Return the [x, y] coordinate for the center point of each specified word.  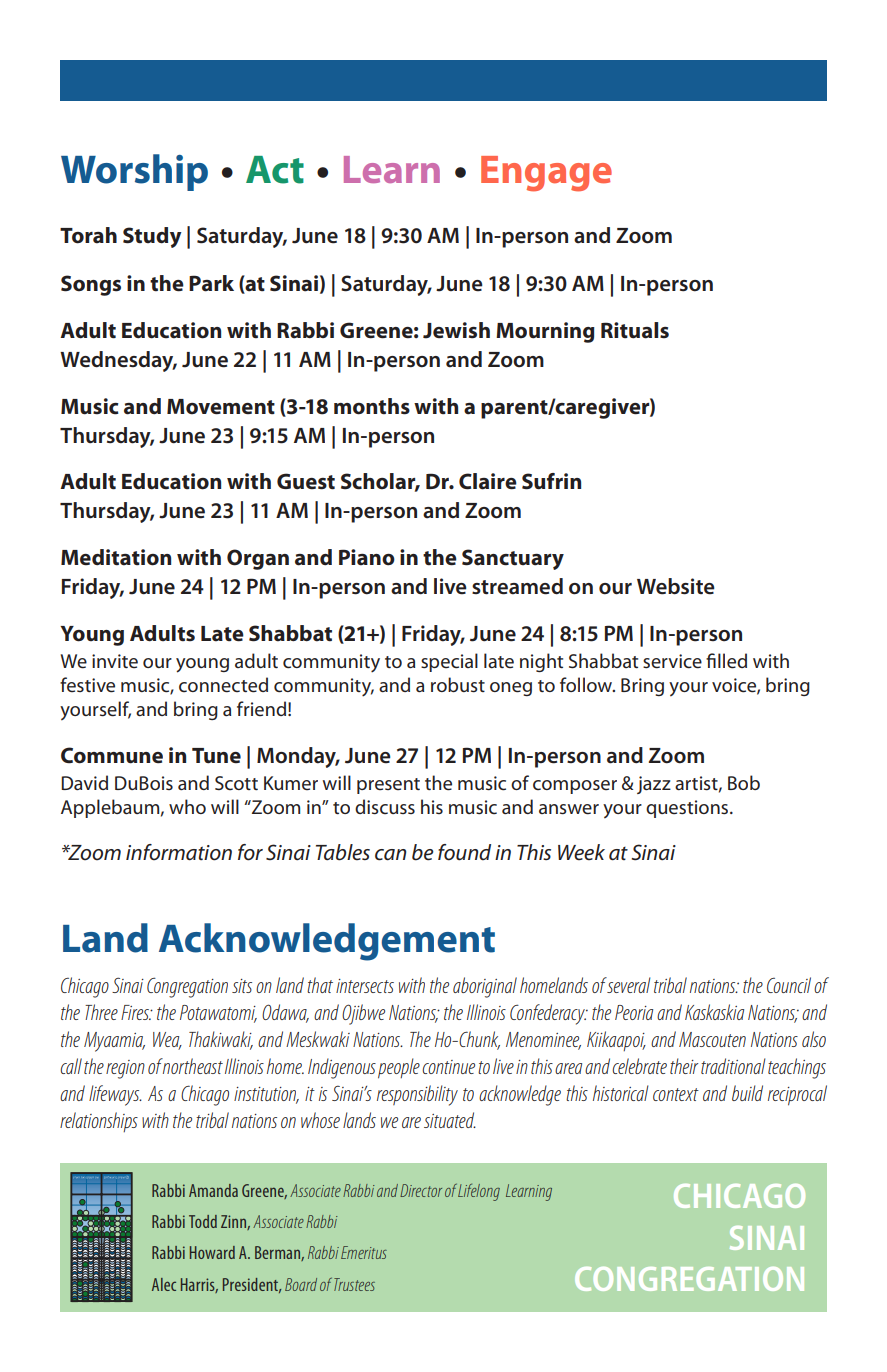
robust [458, 684]
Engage [546, 174]
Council [789, 985]
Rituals [635, 330]
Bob [744, 782]
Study [152, 237]
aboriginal [485, 987]
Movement [221, 407]
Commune [112, 755]
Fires [136, 1012]
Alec [164, 1284]
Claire [488, 481]
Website [676, 586]
